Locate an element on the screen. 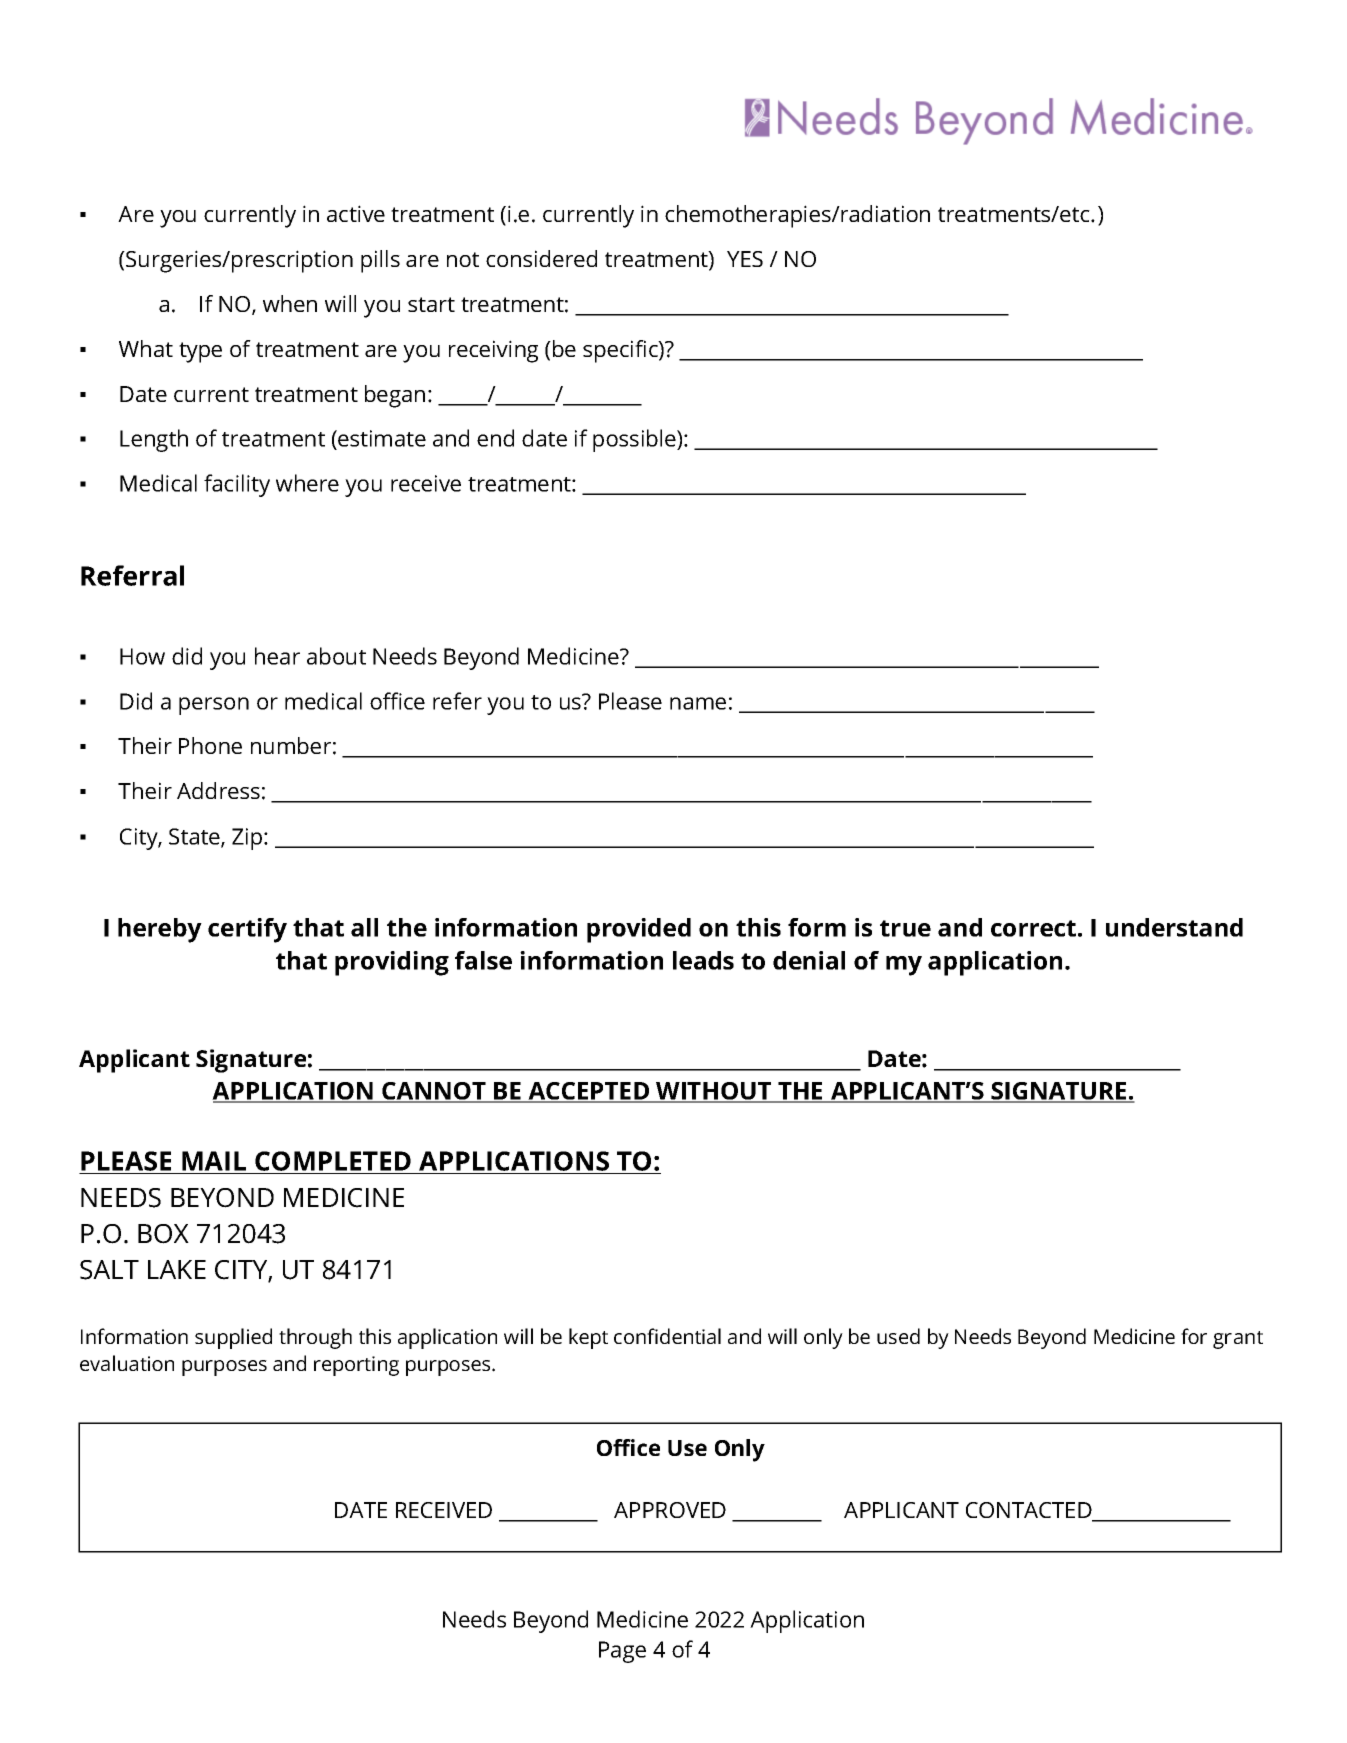  Page is located at coordinates (622, 1652).
